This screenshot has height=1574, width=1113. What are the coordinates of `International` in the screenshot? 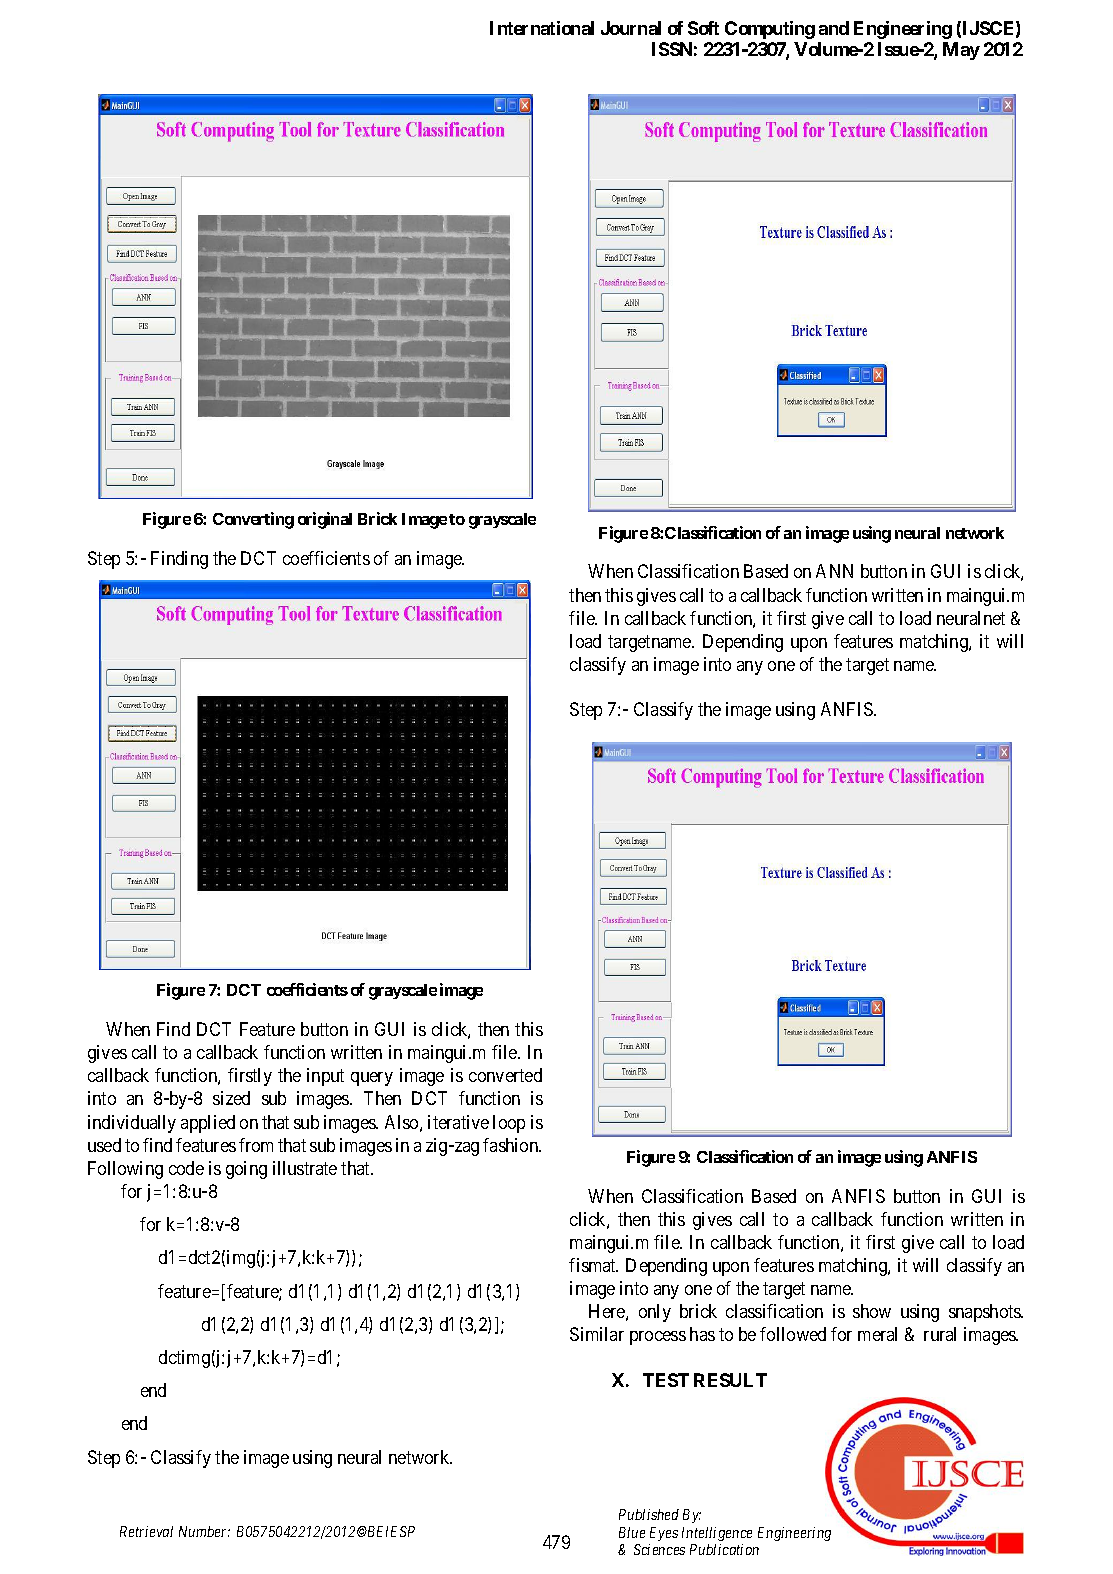 It's located at (542, 28).
